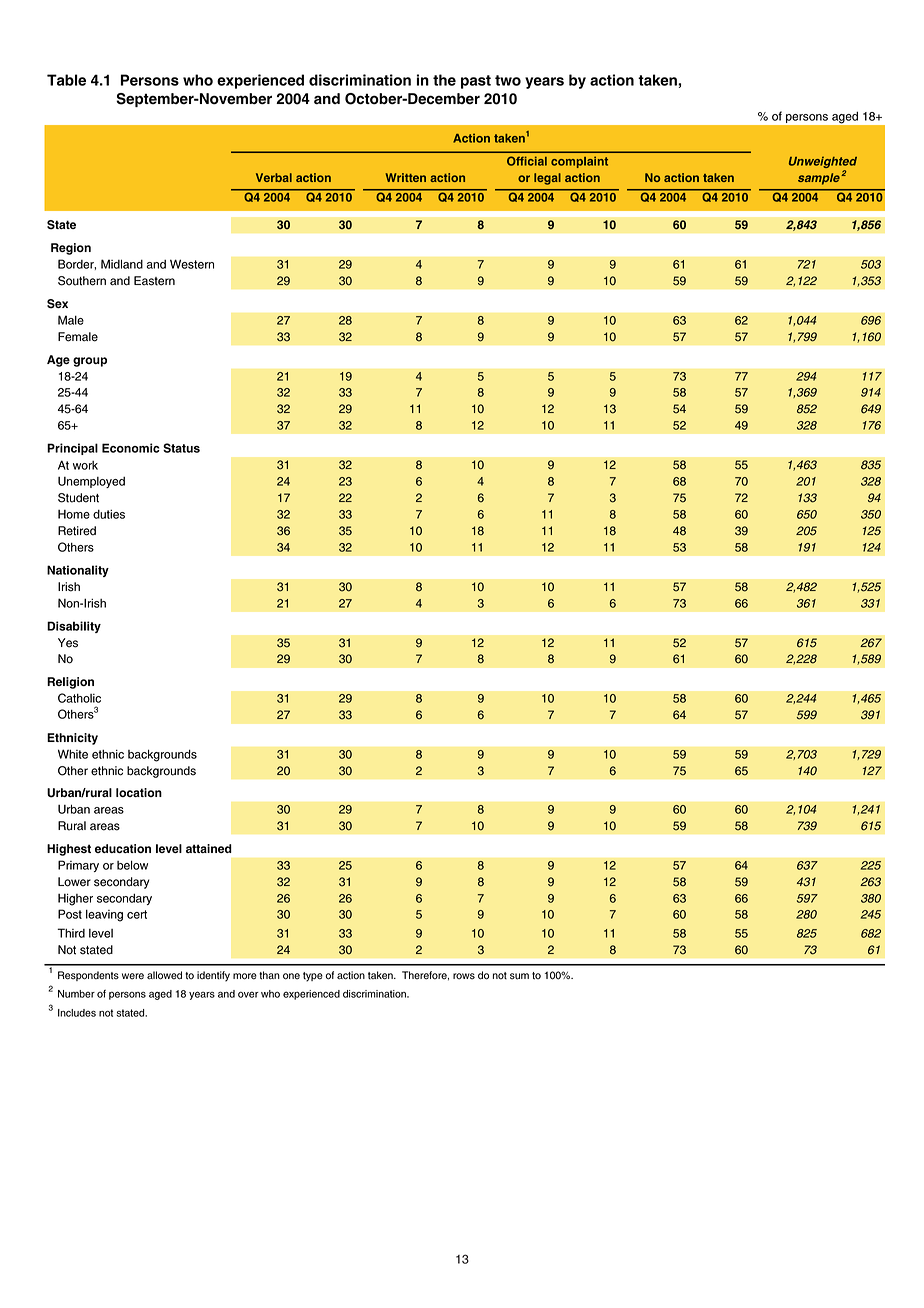  Describe the element at coordinates (133, 976) in the page. I see `were` at that location.
